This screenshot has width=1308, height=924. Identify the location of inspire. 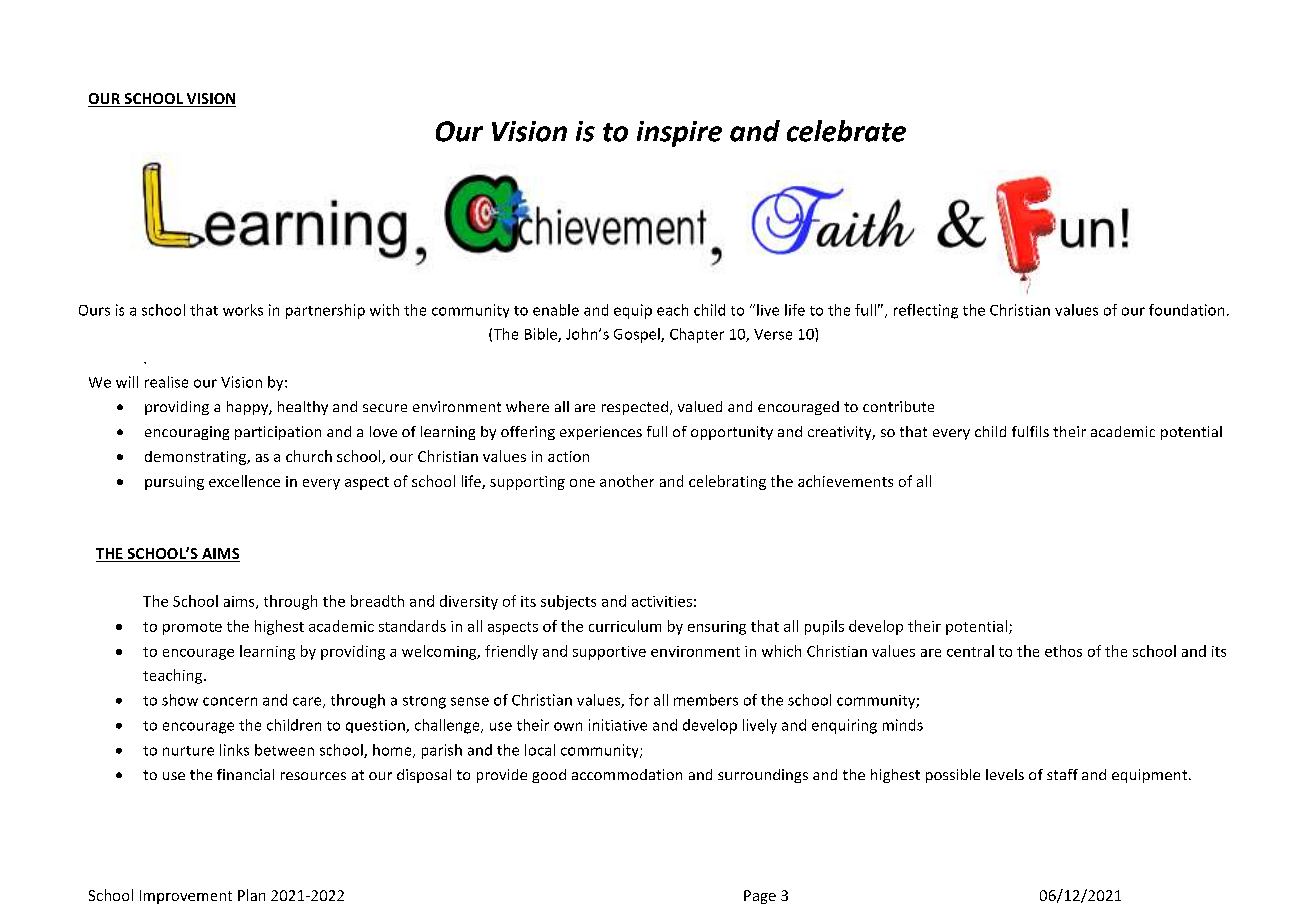
(679, 134).
